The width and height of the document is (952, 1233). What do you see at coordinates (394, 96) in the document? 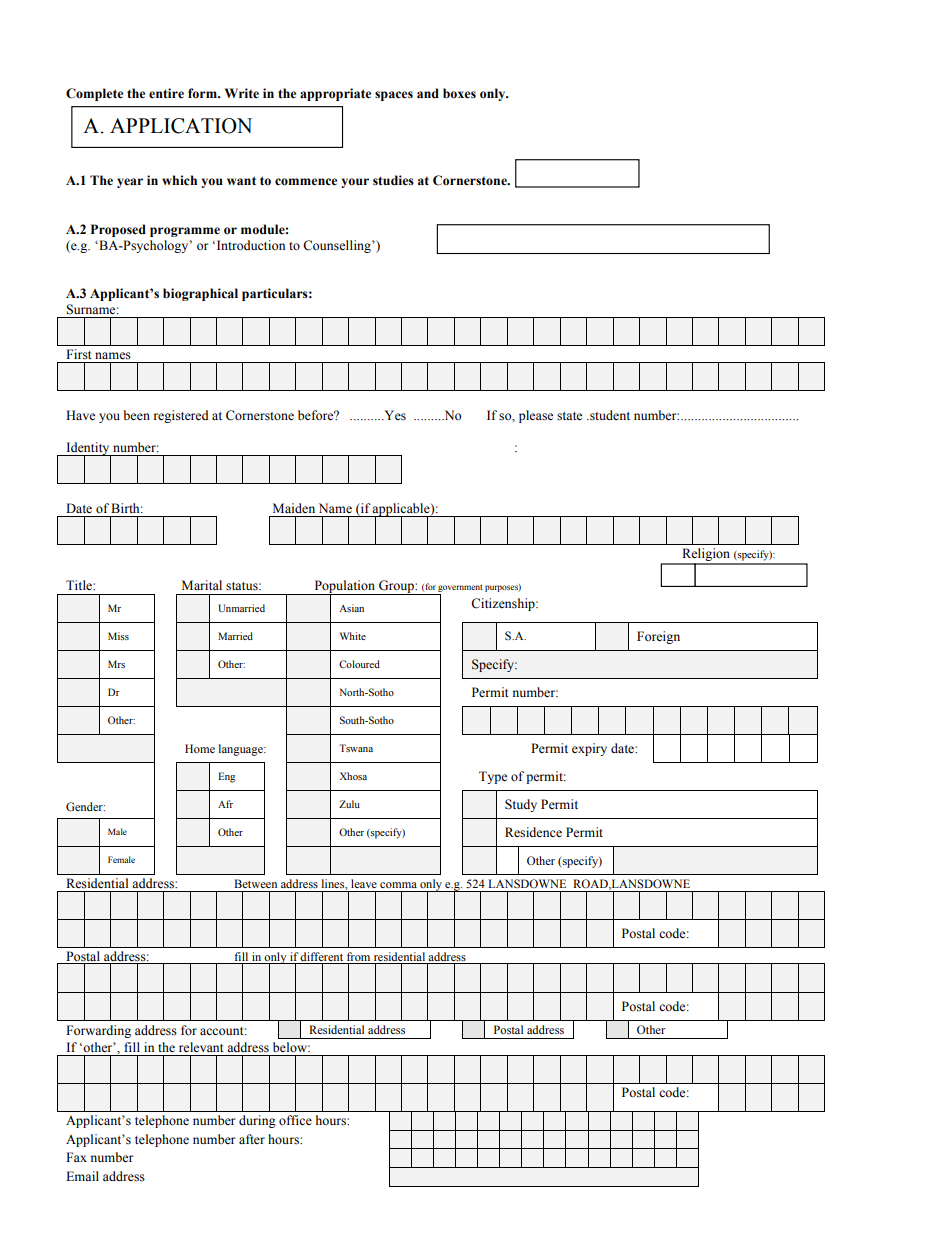
I see `spaces` at bounding box center [394, 96].
